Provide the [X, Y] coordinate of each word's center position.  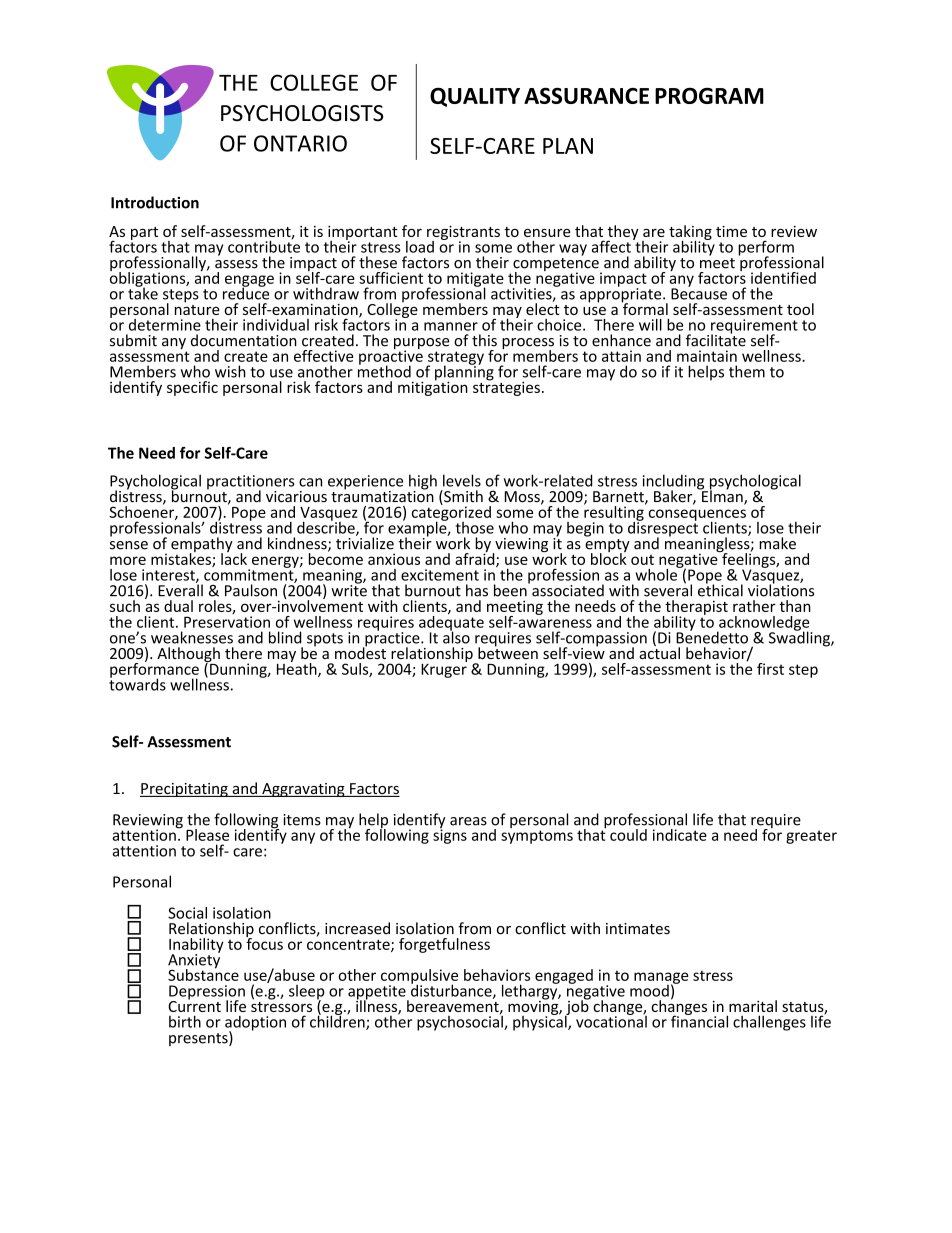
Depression [207, 993]
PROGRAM [709, 95]
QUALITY [475, 97]
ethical [720, 589]
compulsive [419, 977]
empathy [202, 546]
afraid [476, 558]
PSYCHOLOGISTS [302, 113]
